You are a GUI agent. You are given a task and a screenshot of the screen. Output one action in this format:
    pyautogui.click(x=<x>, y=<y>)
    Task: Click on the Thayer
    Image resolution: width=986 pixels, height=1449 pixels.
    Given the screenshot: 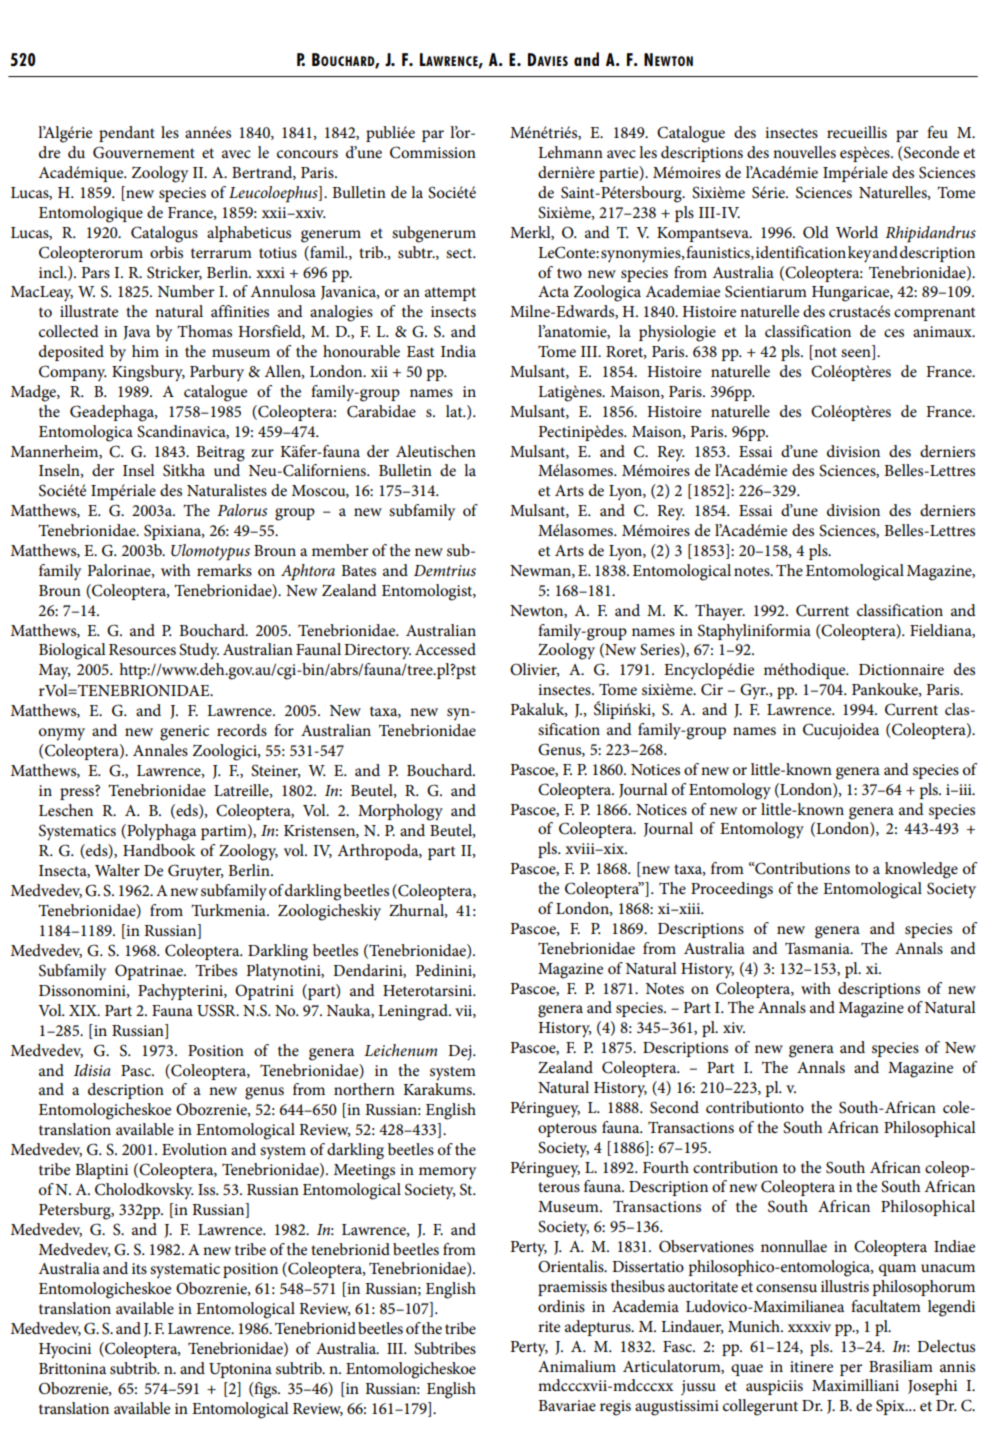 What is the action you would take?
    pyautogui.click(x=720, y=612)
